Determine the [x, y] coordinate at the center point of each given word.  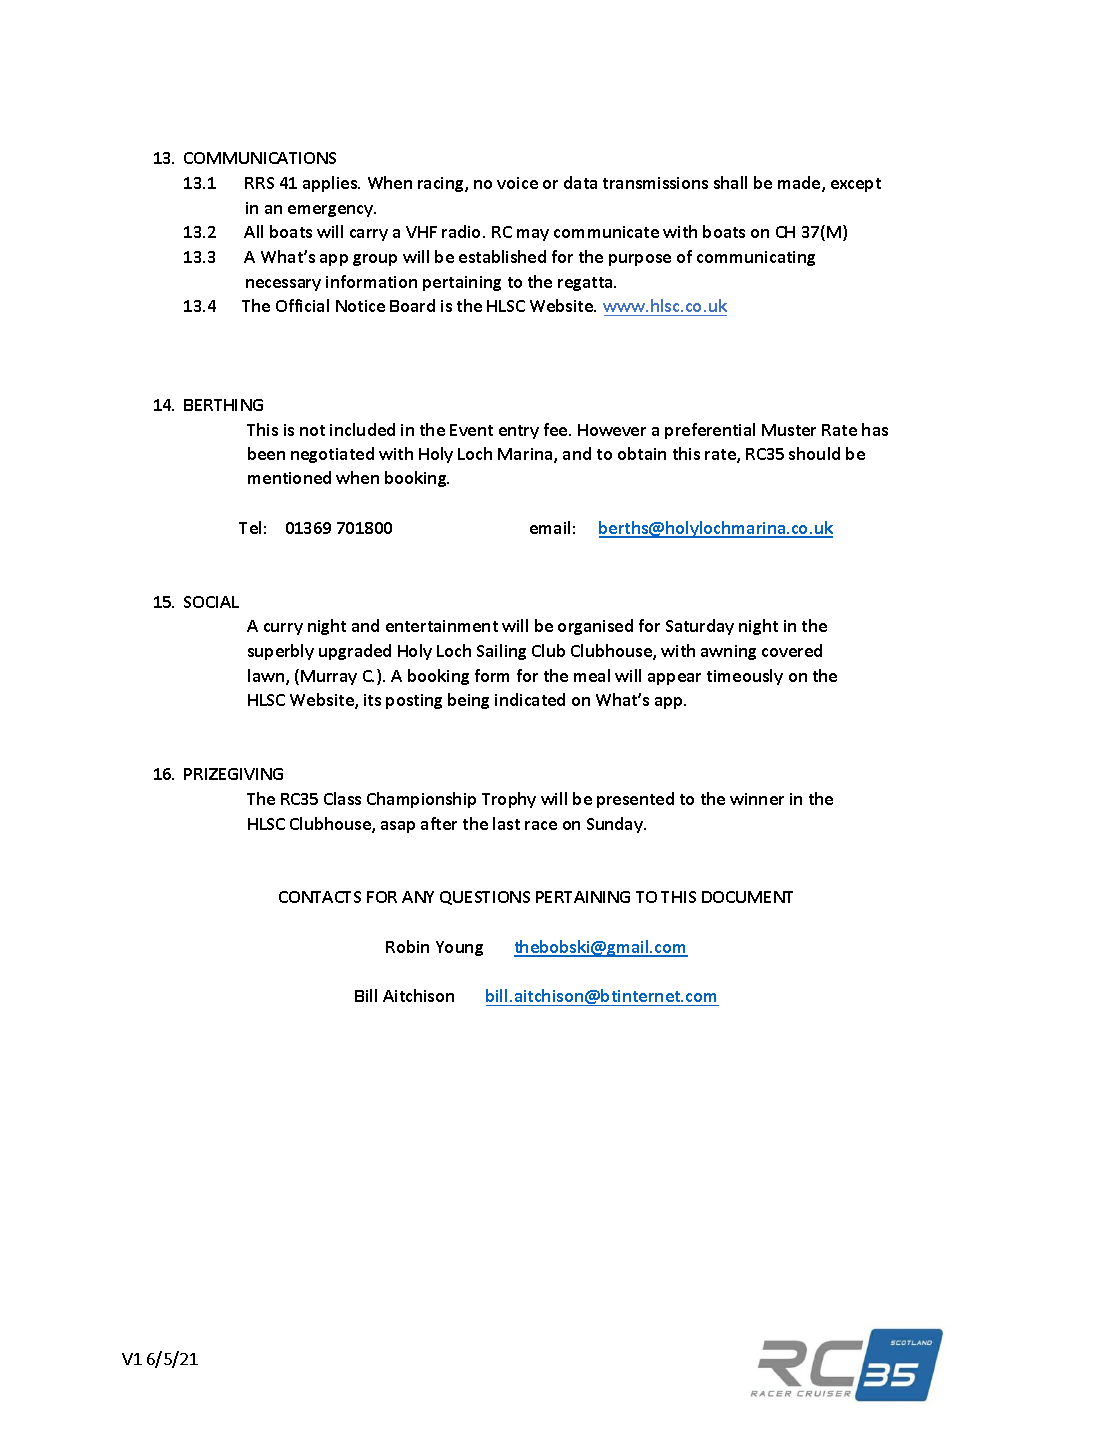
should [814, 453]
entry [519, 432]
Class [342, 798]
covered [792, 650]
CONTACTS [320, 897]
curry [283, 629]
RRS [259, 183]
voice [517, 183]
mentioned [289, 477]
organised [595, 627]
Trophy [509, 800]
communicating [756, 258]
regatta [586, 284]
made [800, 184]
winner [757, 799]
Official [302, 305]
